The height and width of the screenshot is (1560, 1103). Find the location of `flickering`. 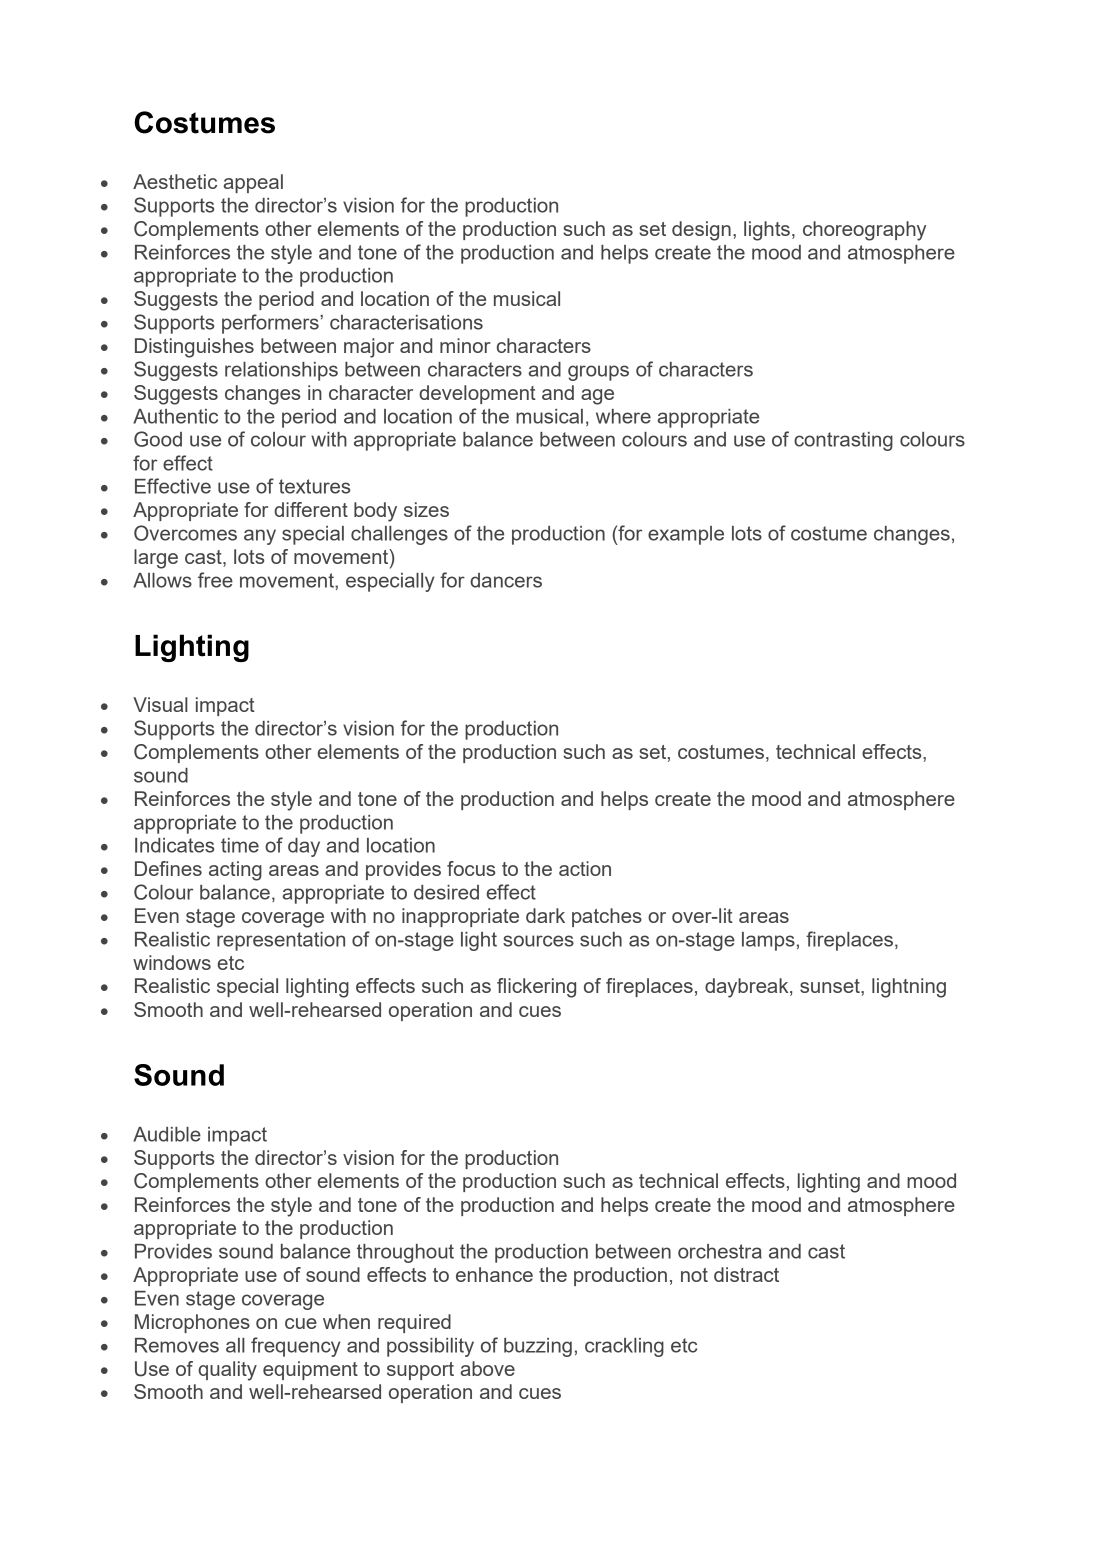

flickering is located at coordinates (536, 988).
